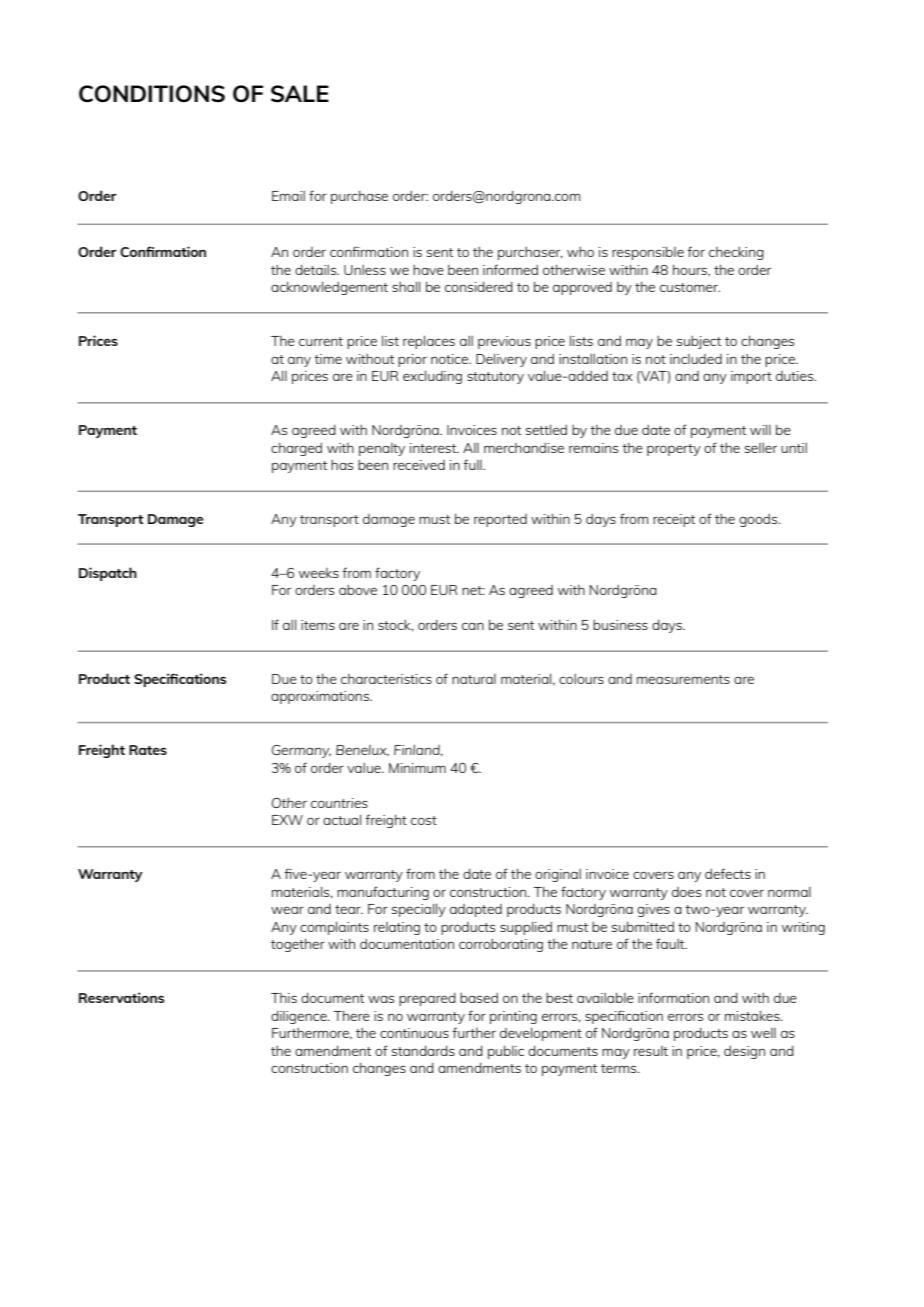 The image size is (924, 1307). Describe the element at coordinates (121, 997) in the screenshot. I see `Reservations` at that location.
